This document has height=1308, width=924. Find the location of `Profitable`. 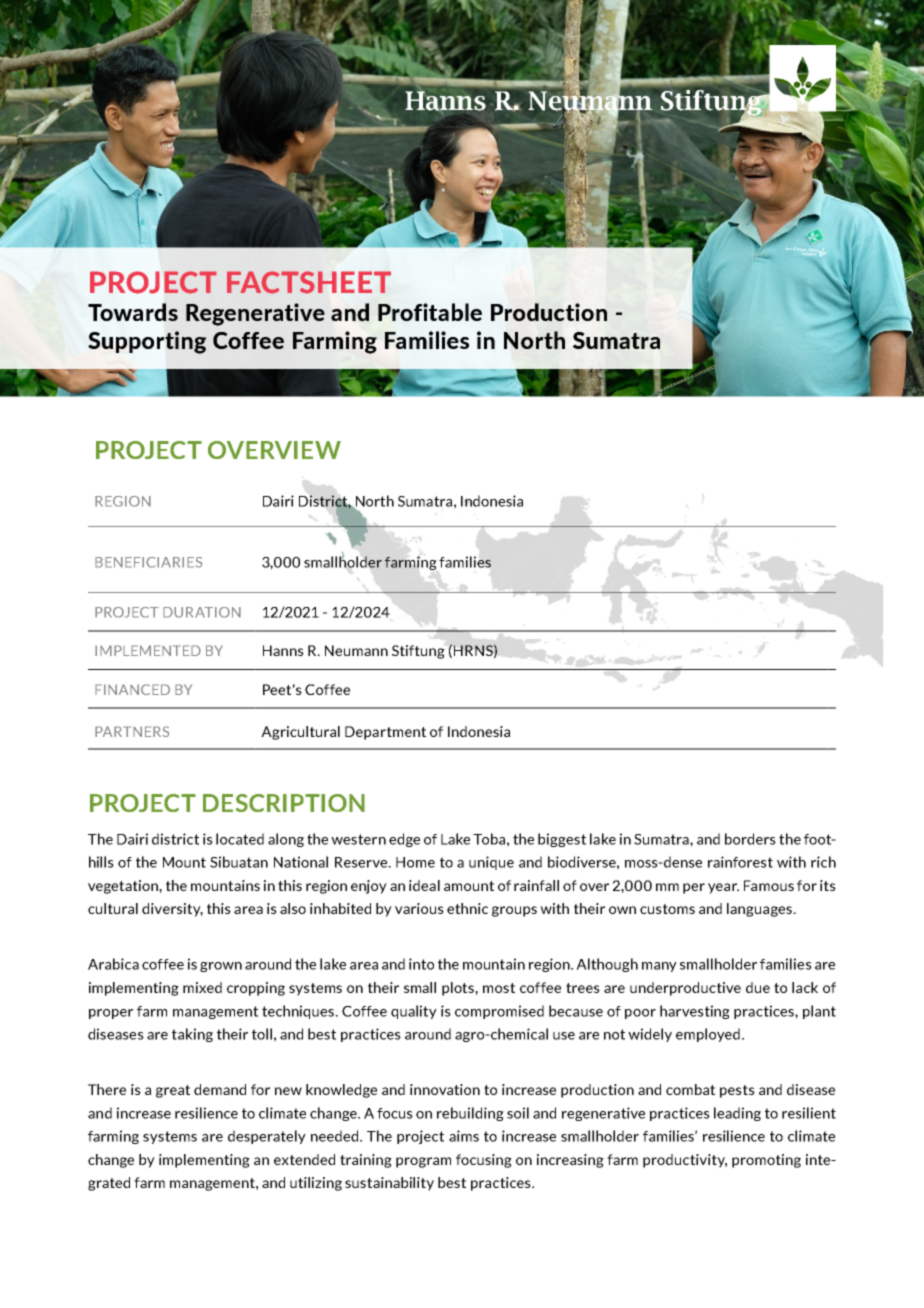

Profitable is located at coordinates (430, 312).
